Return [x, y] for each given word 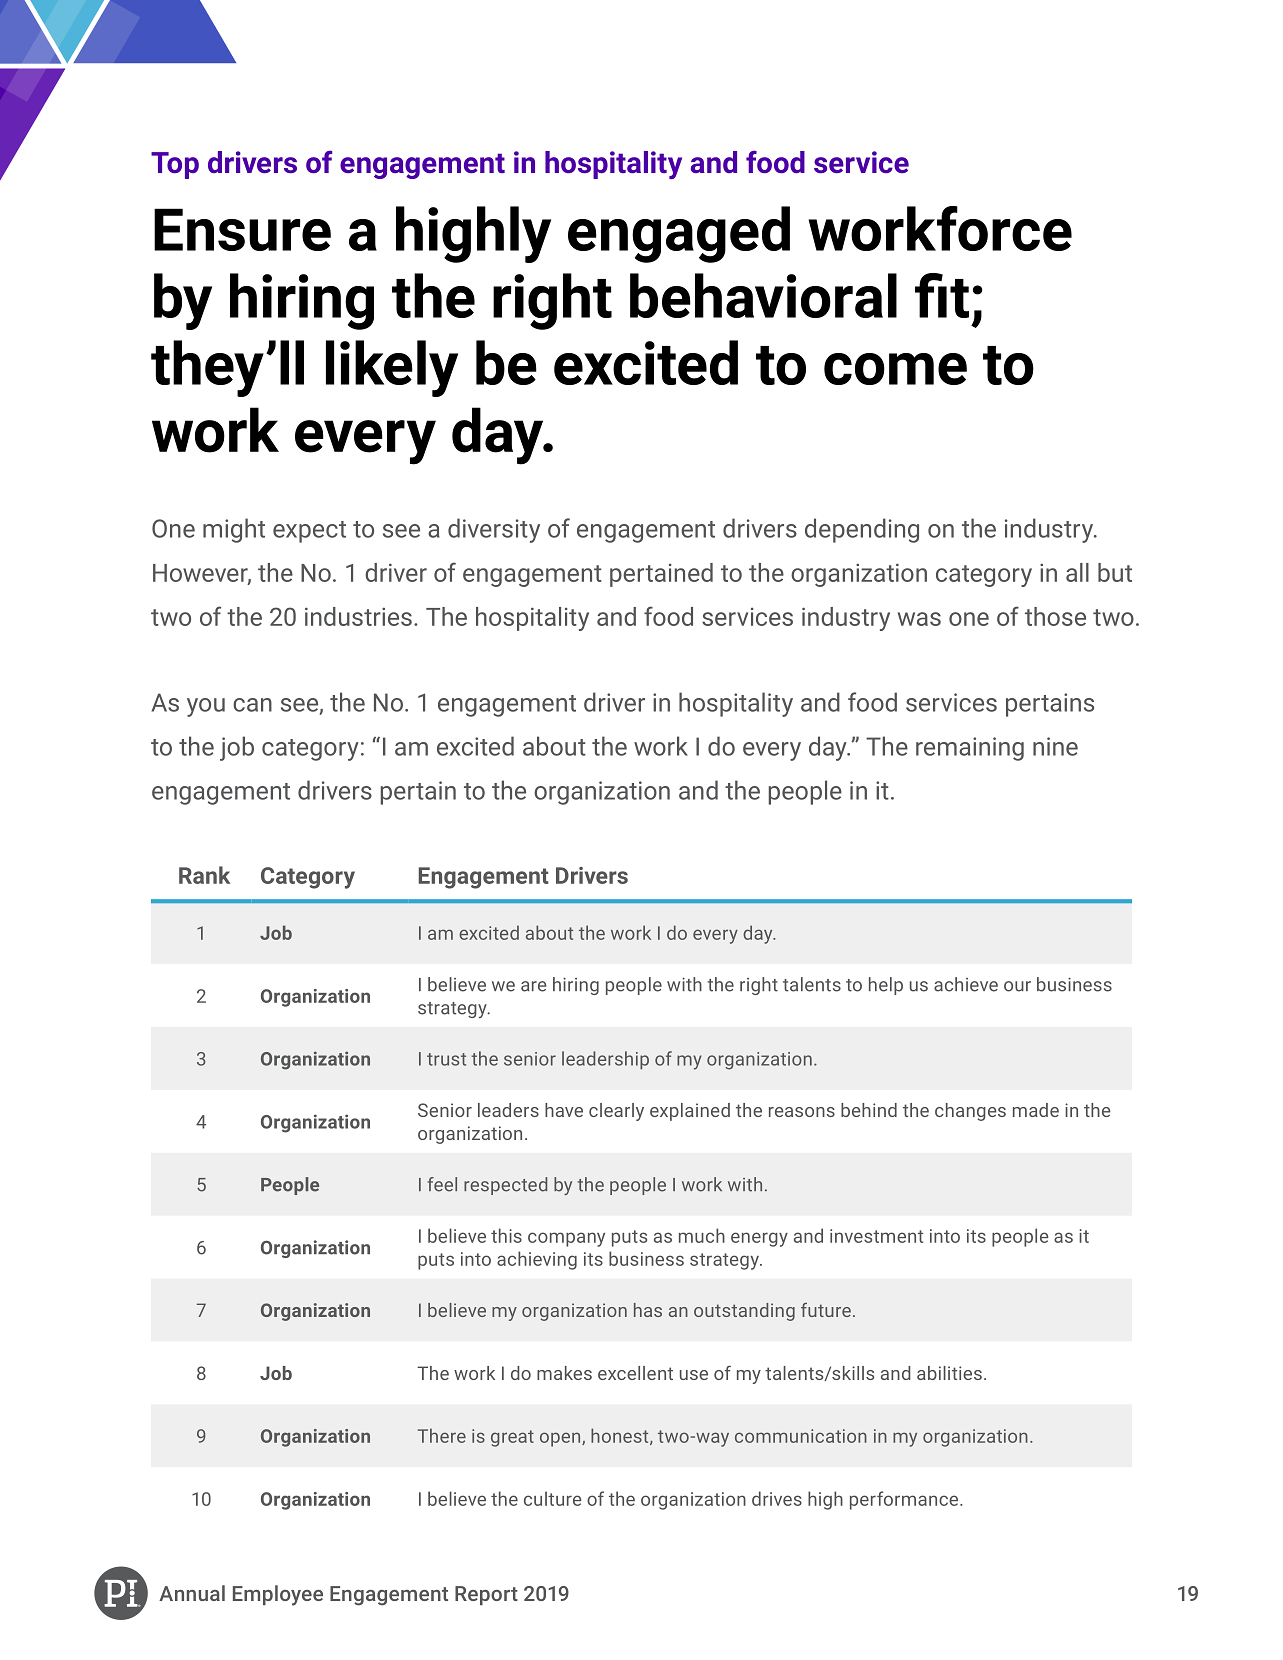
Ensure [242, 229]
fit [942, 295]
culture [553, 1498]
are [533, 986]
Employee [278, 1595]
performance [905, 1500]
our [1017, 986]
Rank [204, 875]
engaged [679, 234]
